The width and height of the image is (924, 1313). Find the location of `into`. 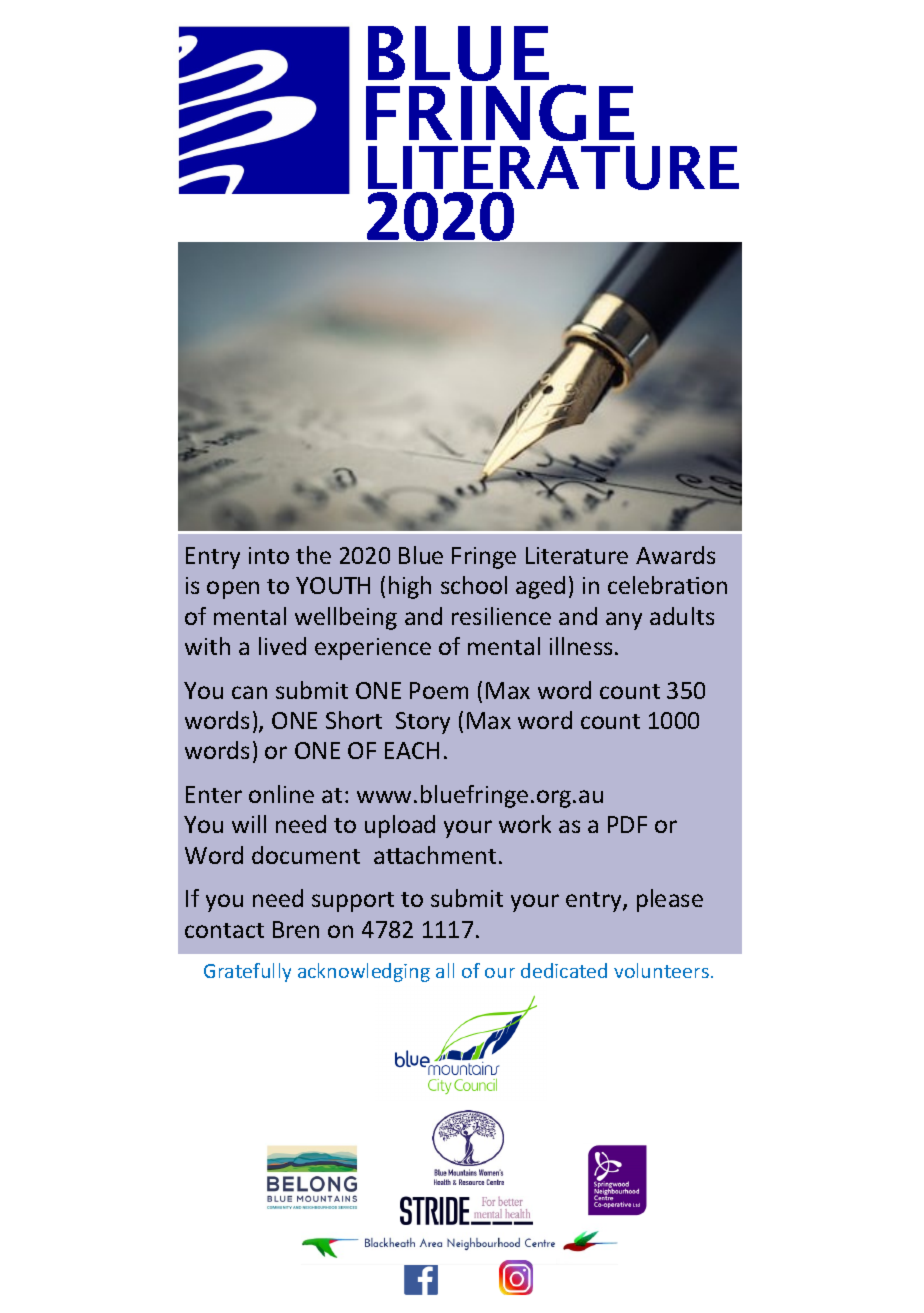

into is located at coordinates (269, 555).
